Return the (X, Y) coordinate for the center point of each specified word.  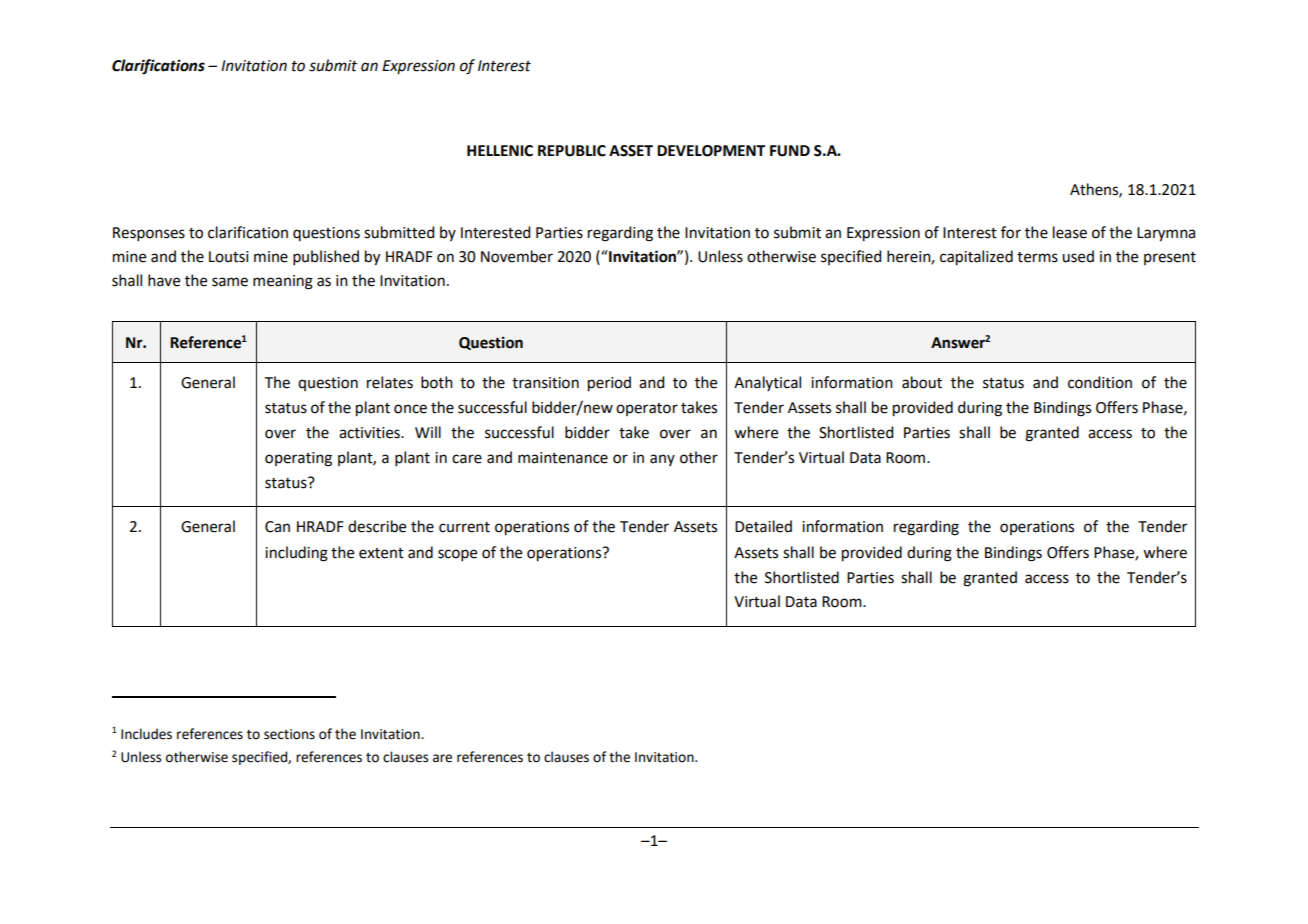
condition (1100, 382)
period (609, 384)
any (662, 460)
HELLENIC (500, 151)
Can (277, 527)
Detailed (763, 526)
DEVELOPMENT (711, 151)
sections (289, 734)
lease (1070, 232)
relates (390, 382)
